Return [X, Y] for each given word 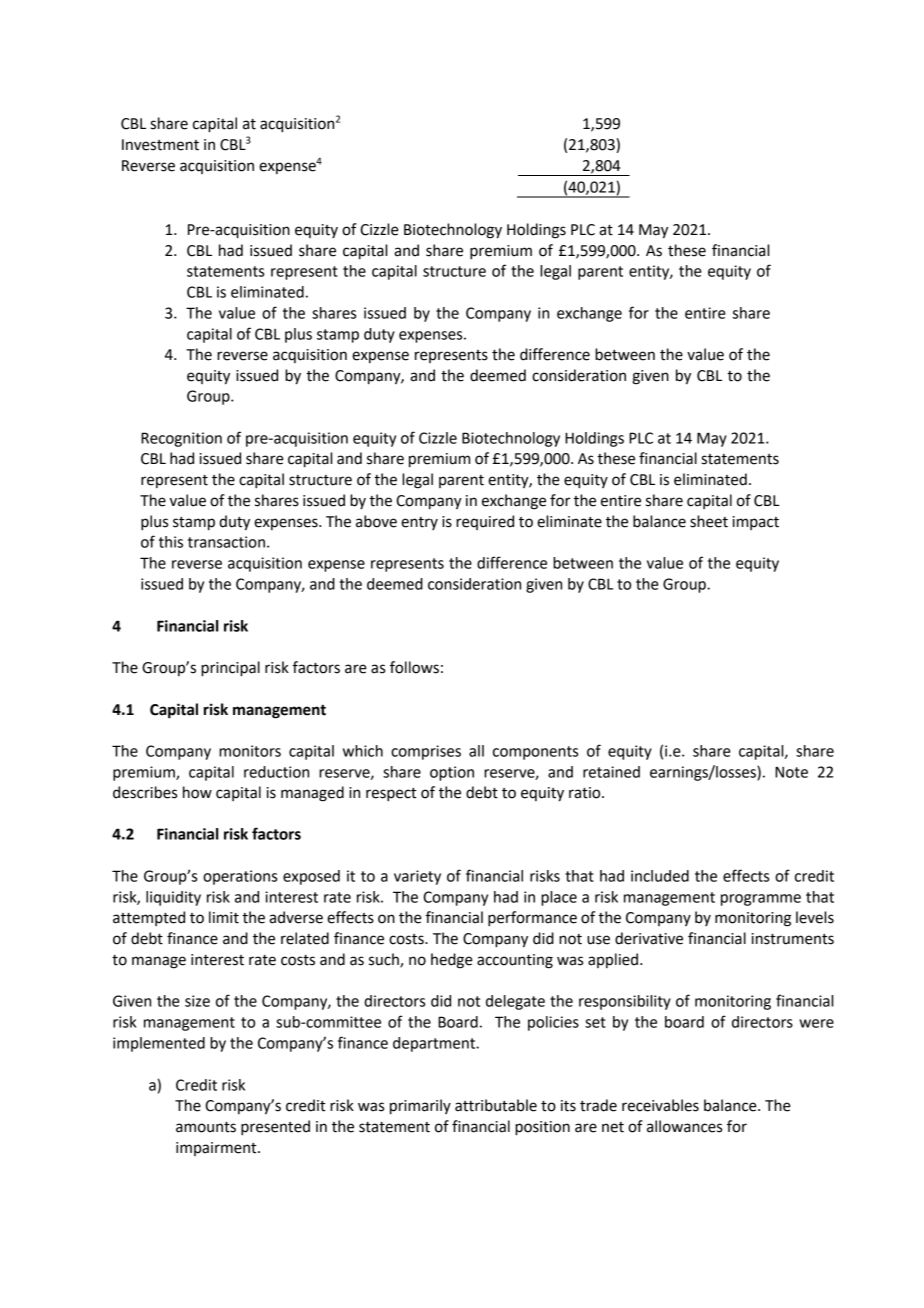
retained [611, 772]
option [452, 773]
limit [224, 917]
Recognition [181, 439]
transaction [226, 542]
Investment [160, 145]
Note [791, 772]
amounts [206, 1127]
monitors [250, 751]
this [171, 542]
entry [419, 523]
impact [756, 523]
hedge [452, 961]
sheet [709, 521]
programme [761, 900]
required [485, 522]
